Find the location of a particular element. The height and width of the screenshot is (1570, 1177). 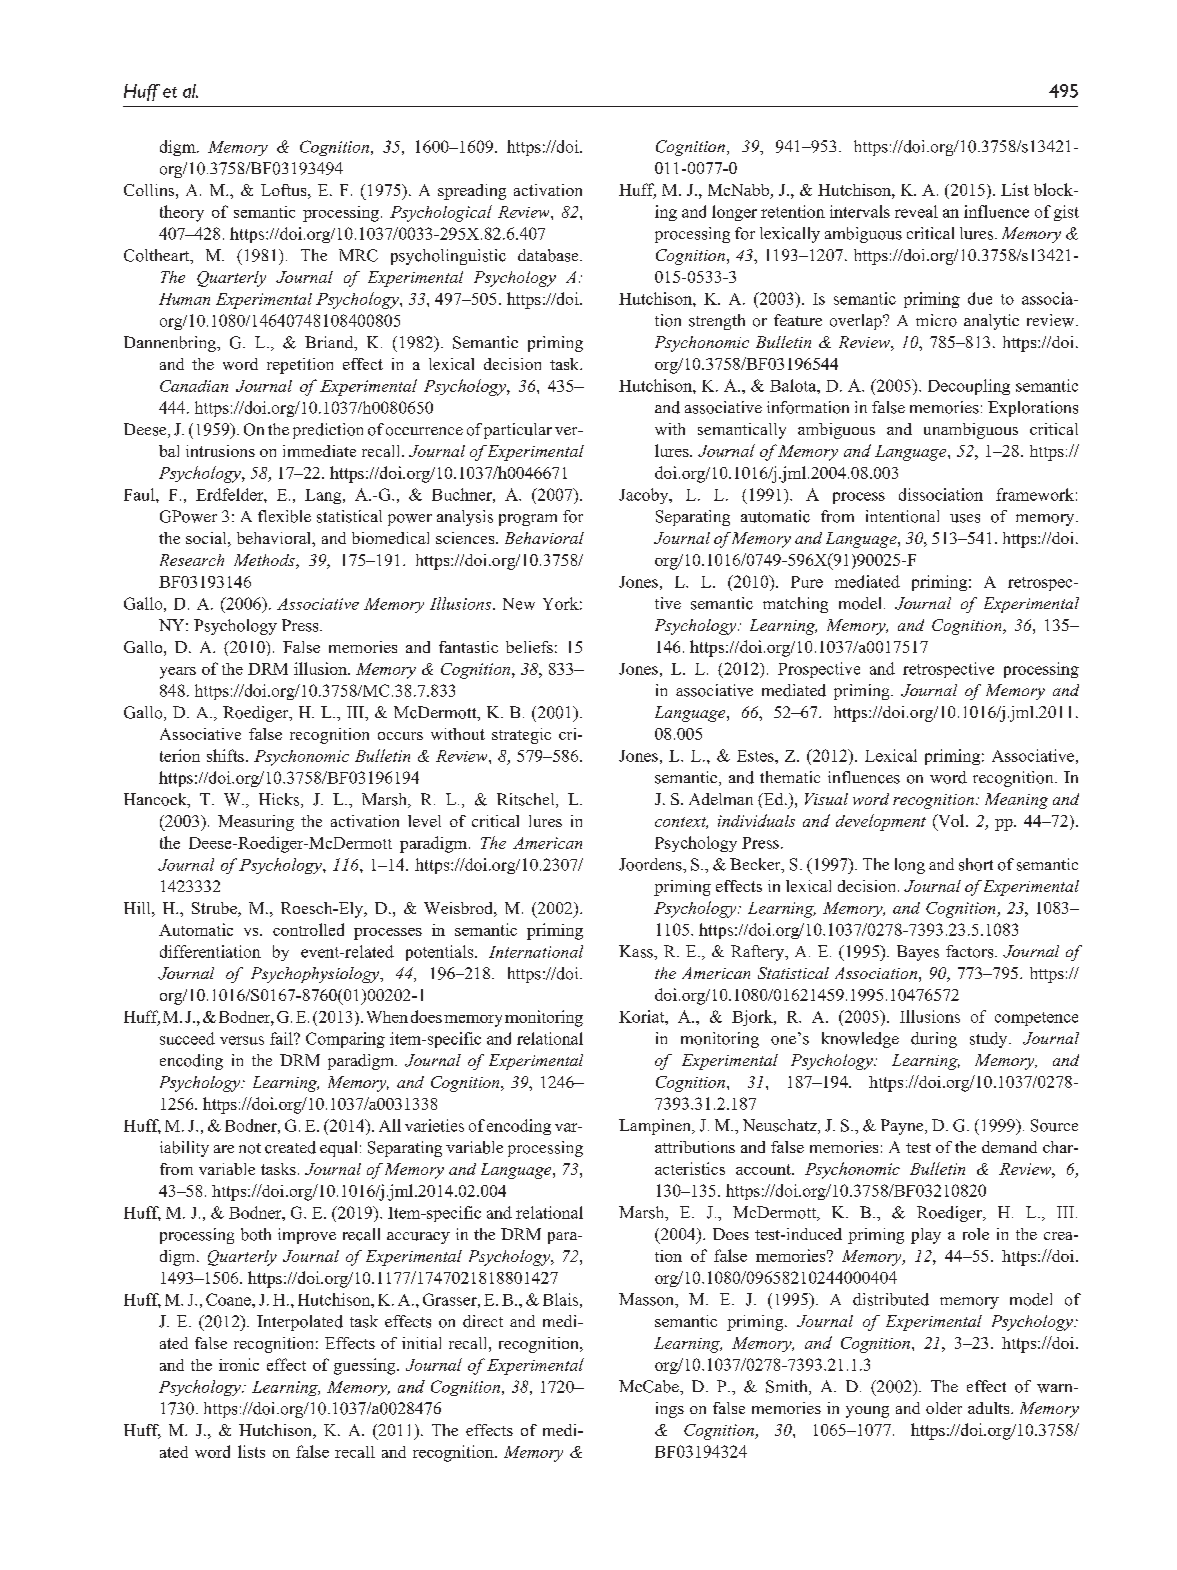

context is located at coordinates (681, 823).
